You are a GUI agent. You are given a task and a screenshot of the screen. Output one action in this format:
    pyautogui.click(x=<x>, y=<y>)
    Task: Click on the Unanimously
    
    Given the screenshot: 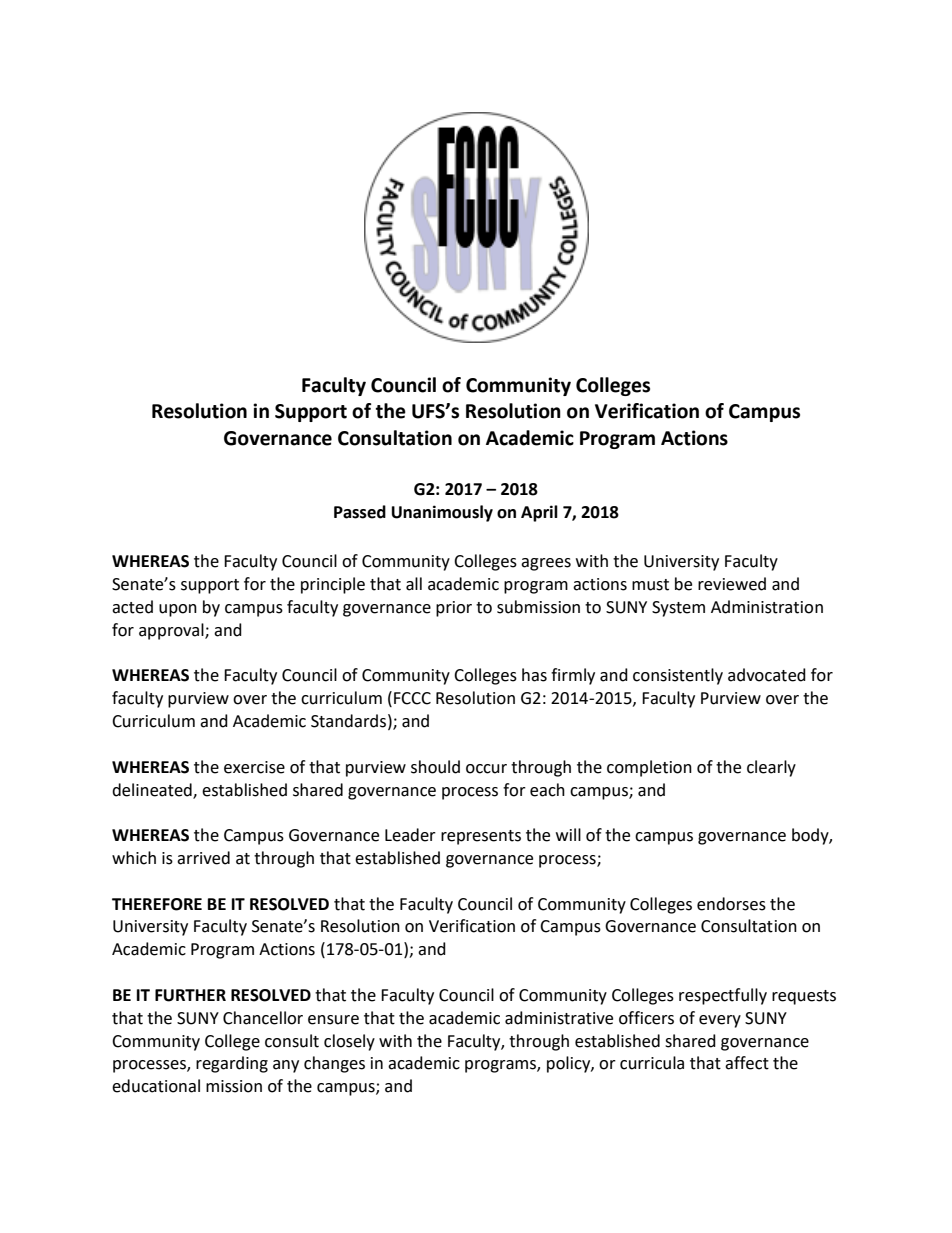 What is the action you would take?
    pyautogui.click(x=442, y=513)
